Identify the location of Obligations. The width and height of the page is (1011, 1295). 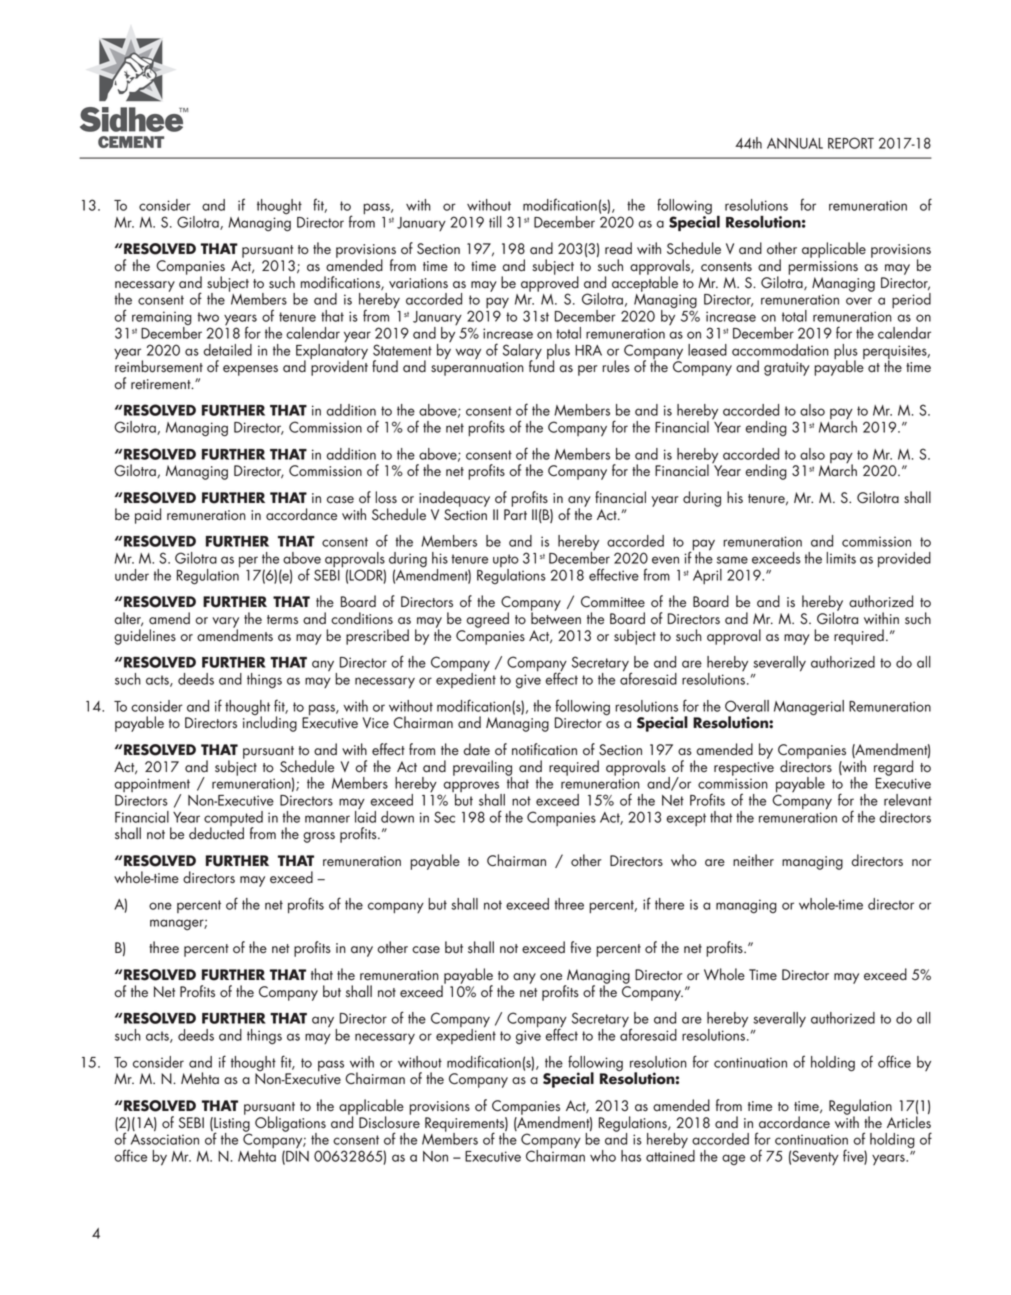
(290, 1125).
